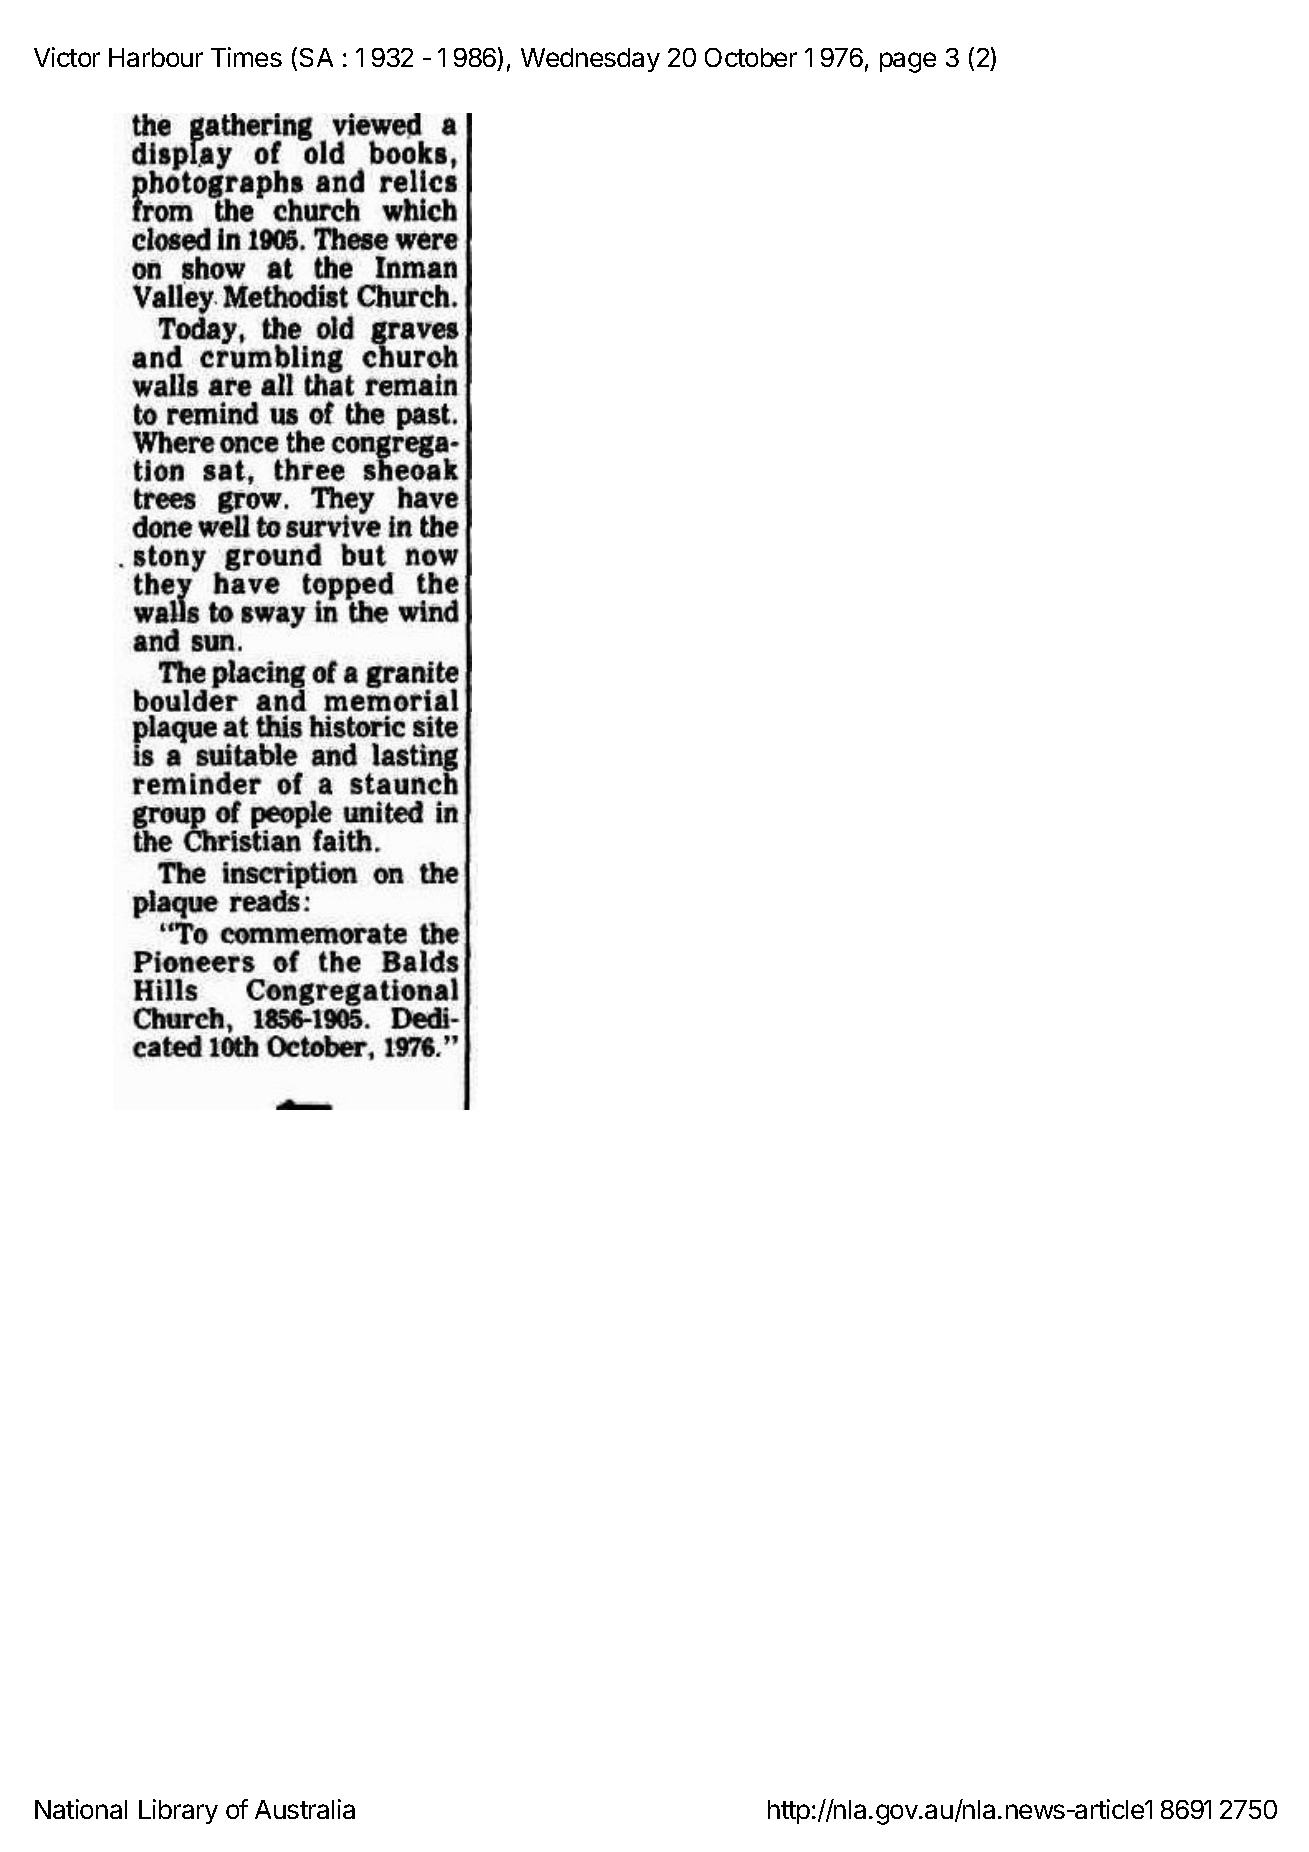 Image resolution: width=1309 pixels, height=1852 pixels. Describe the element at coordinates (156, 57) in the document. I see `Harbour` at that location.
